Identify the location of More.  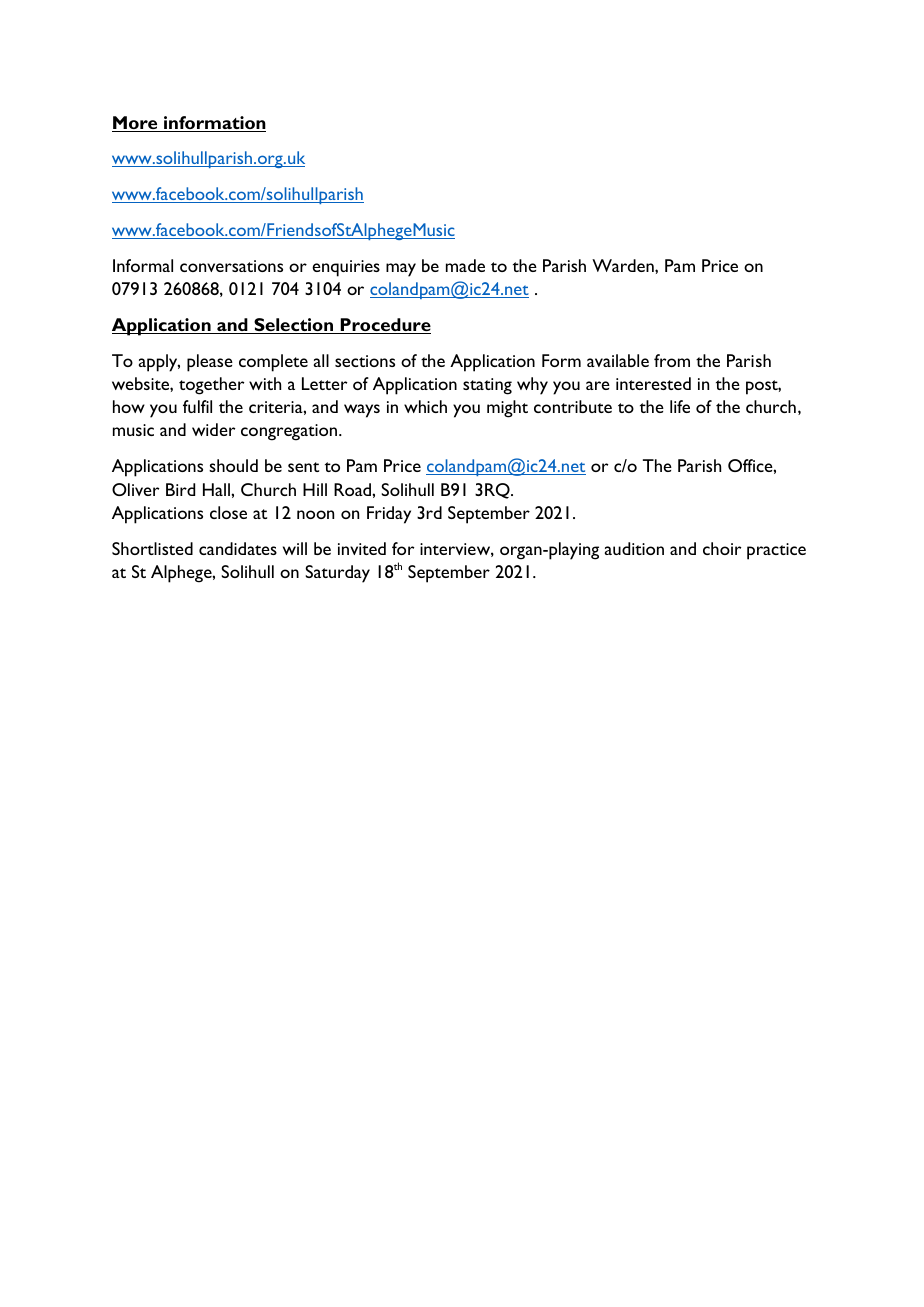
(136, 124).
